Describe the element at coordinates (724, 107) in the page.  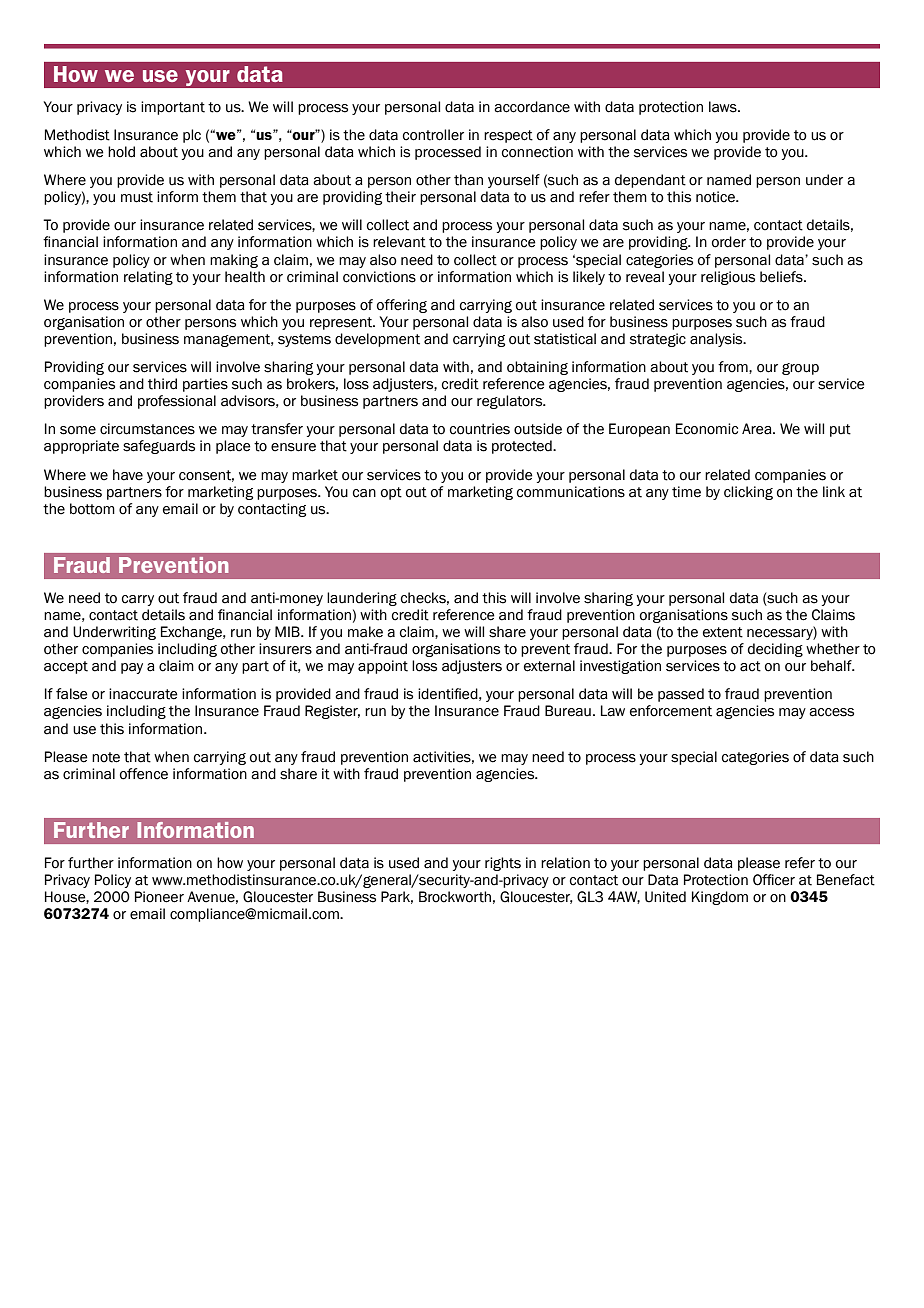
I see `laws` at that location.
